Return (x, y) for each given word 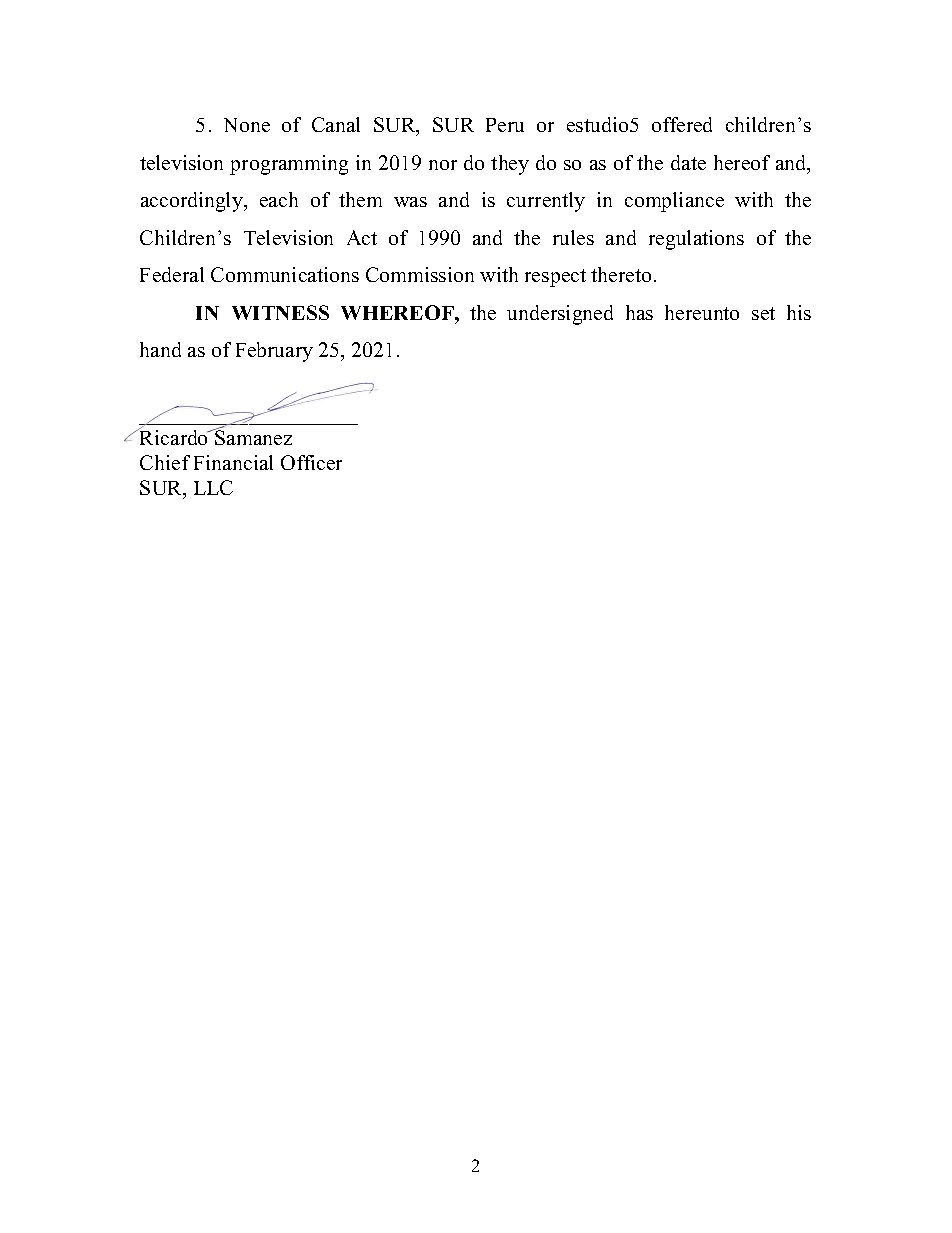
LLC (213, 487)
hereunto (702, 312)
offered (682, 124)
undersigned (560, 315)
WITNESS (280, 312)
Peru (505, 125)
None (247, 125)
